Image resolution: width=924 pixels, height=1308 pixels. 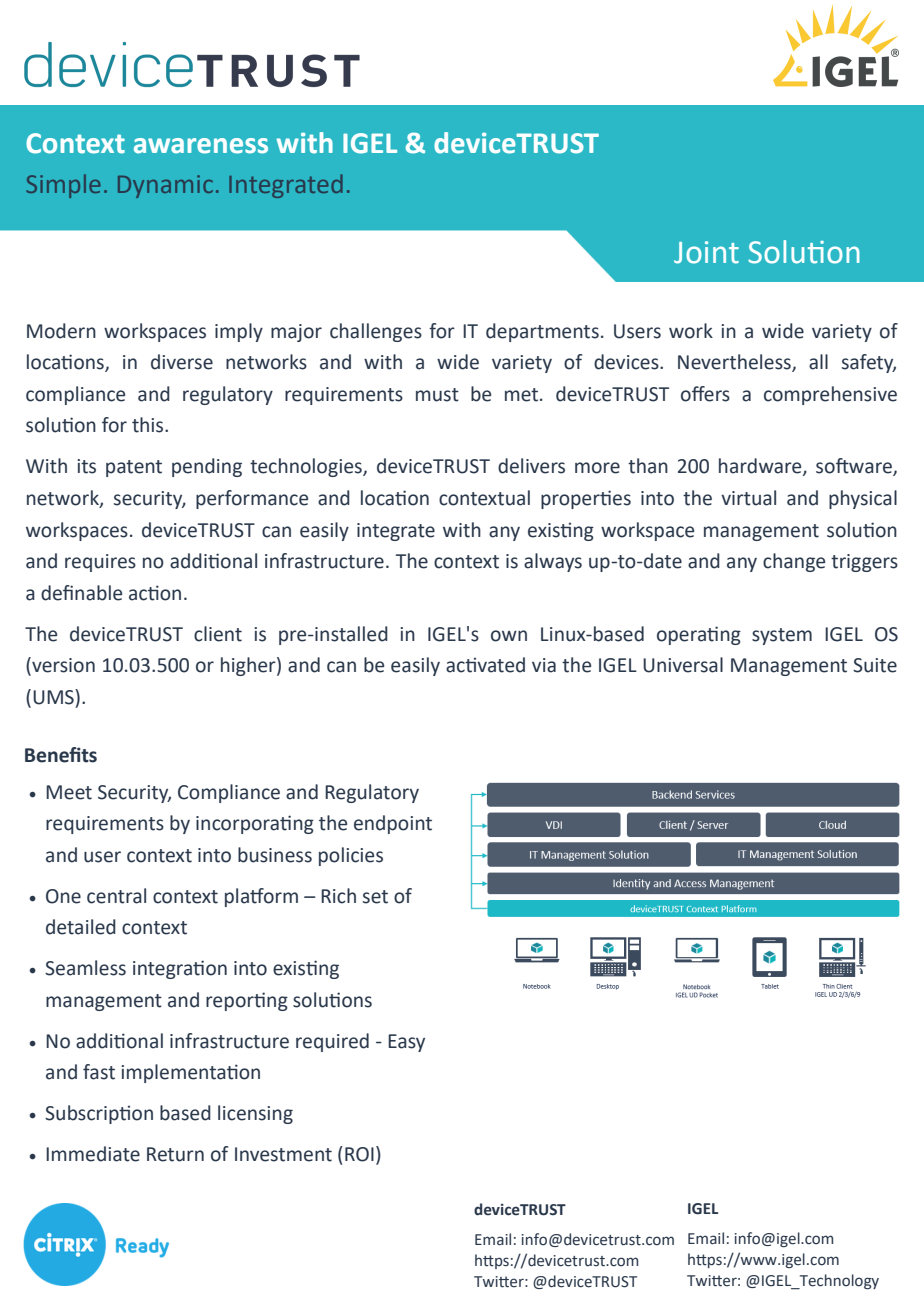 I want to click on delivers, so click(x=531, y=466).
